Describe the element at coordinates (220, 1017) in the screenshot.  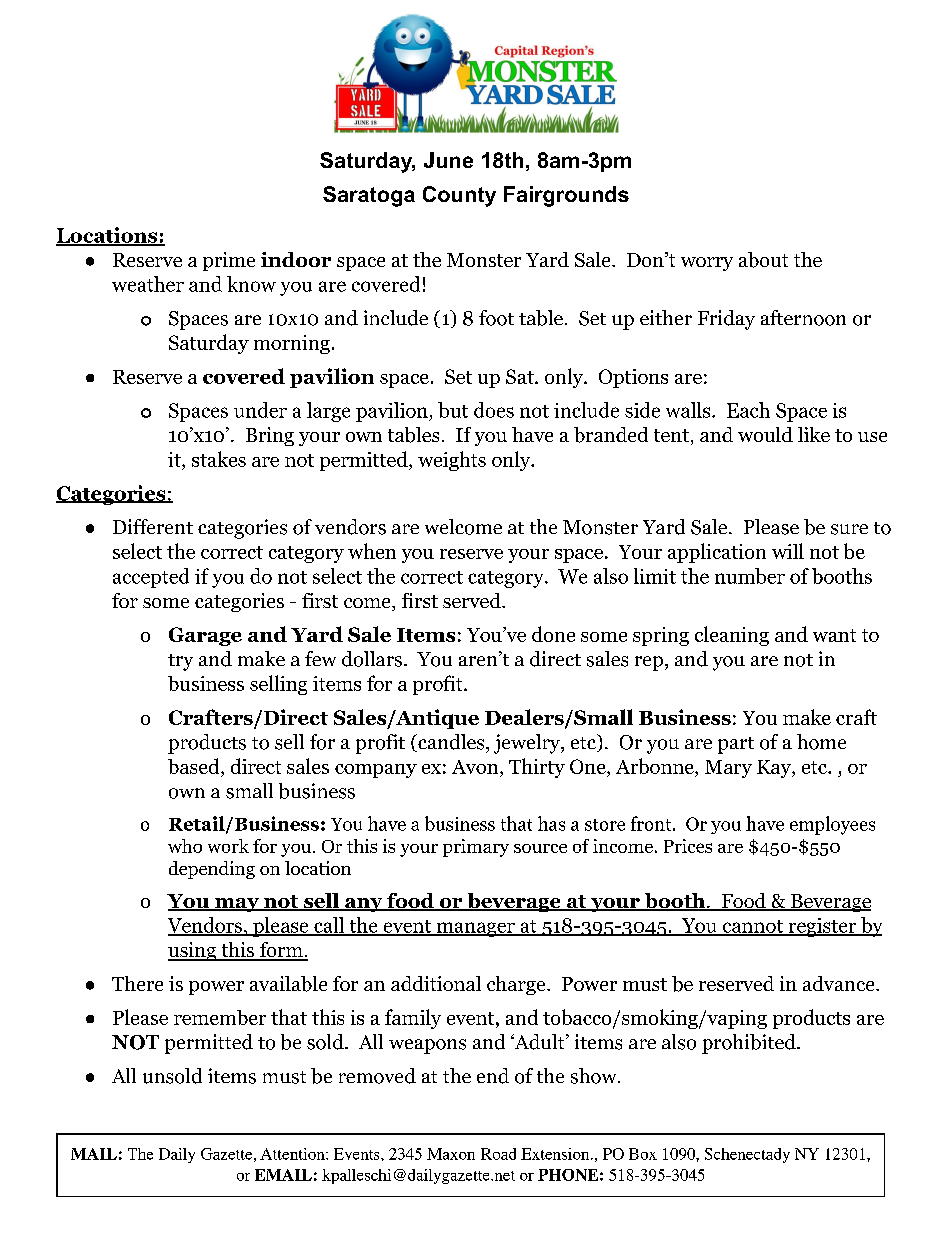
I see `remember` at that location.
